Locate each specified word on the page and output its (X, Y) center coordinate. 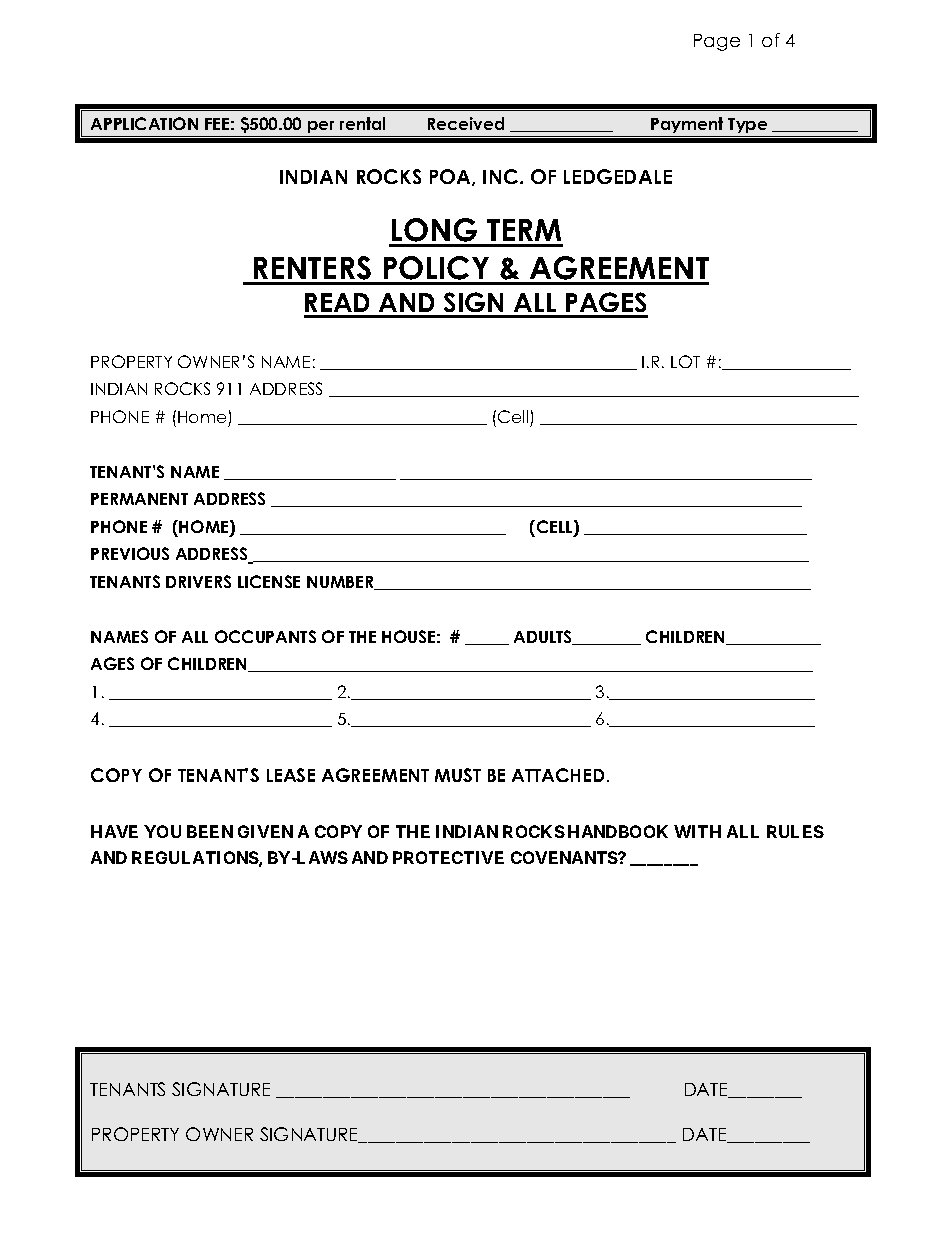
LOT (685, 361)
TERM (524, 230)
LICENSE (269, 581)
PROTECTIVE (448, 857)
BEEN (210, 831)
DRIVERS (198, 581)
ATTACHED (558, 775)
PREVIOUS (130, 553)
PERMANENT (139, 499)
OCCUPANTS (265, 636)
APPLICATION (144, 123)
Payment (687, 125)
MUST (458, 775)
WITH (697, 831)
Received (466, 123)
